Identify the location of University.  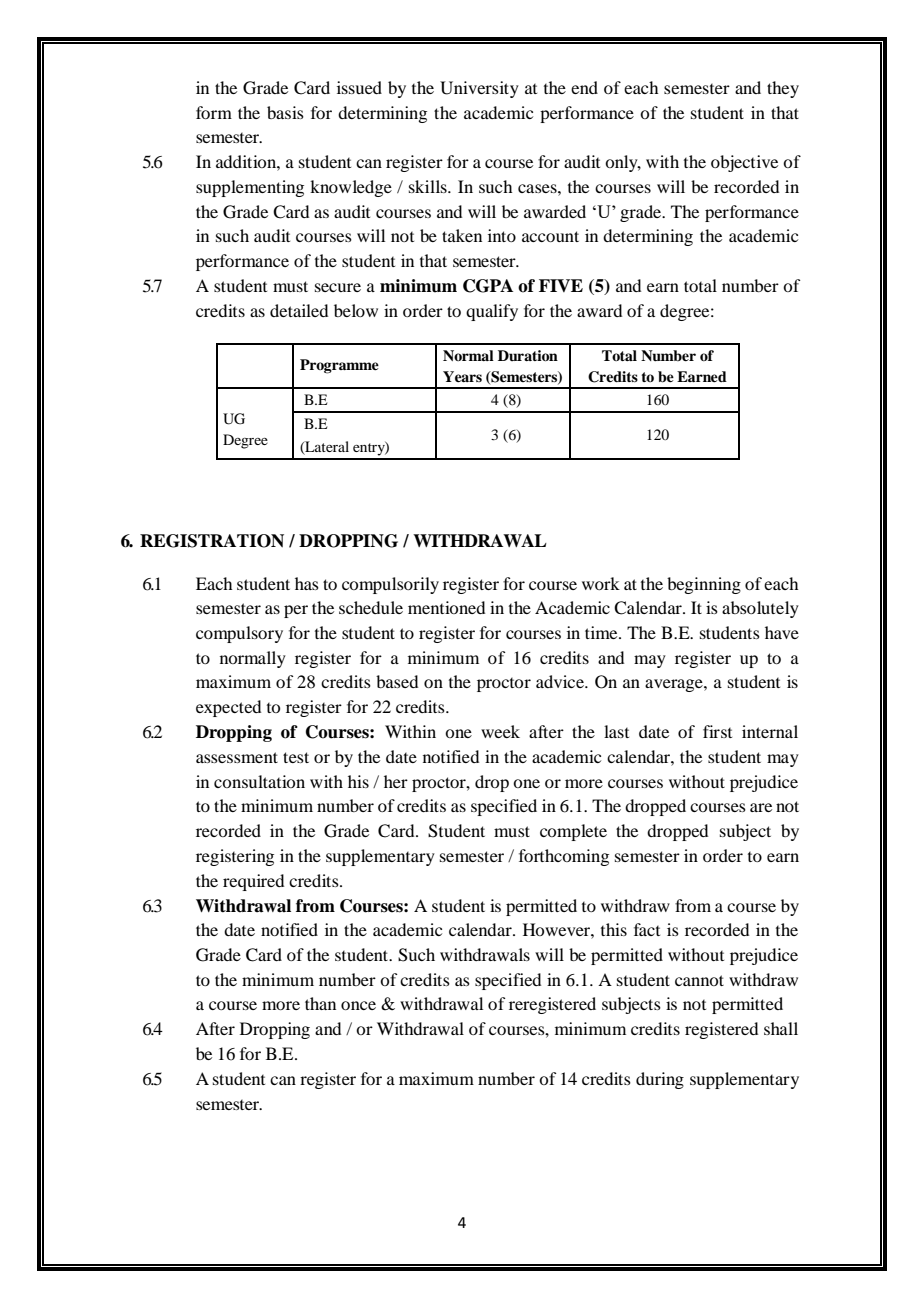
(479, 89).
